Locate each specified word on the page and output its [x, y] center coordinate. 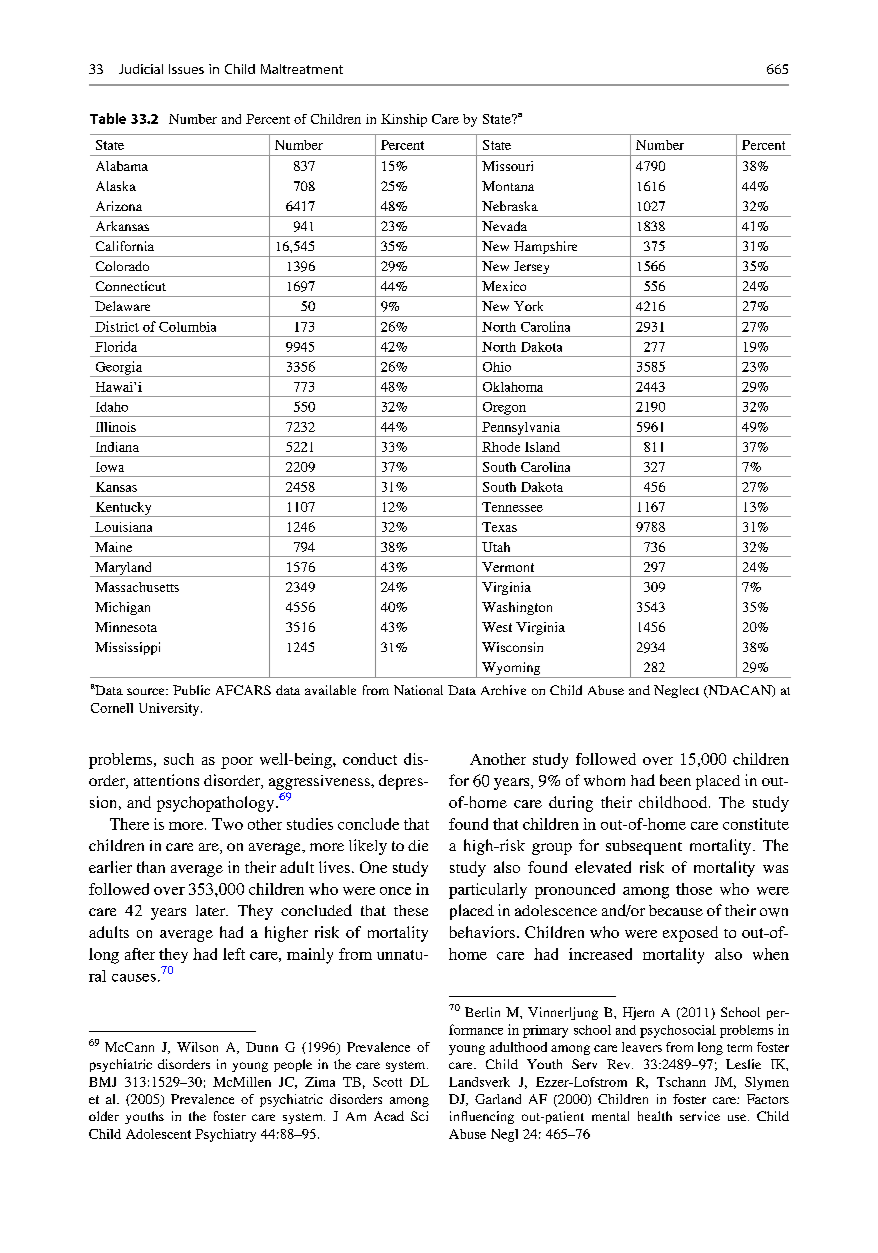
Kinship [404, 120]
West [497, 627]
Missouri [507, 166]
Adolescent [158, 1134]
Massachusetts [137, 587]
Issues [186, 69]
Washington [517, 608]
